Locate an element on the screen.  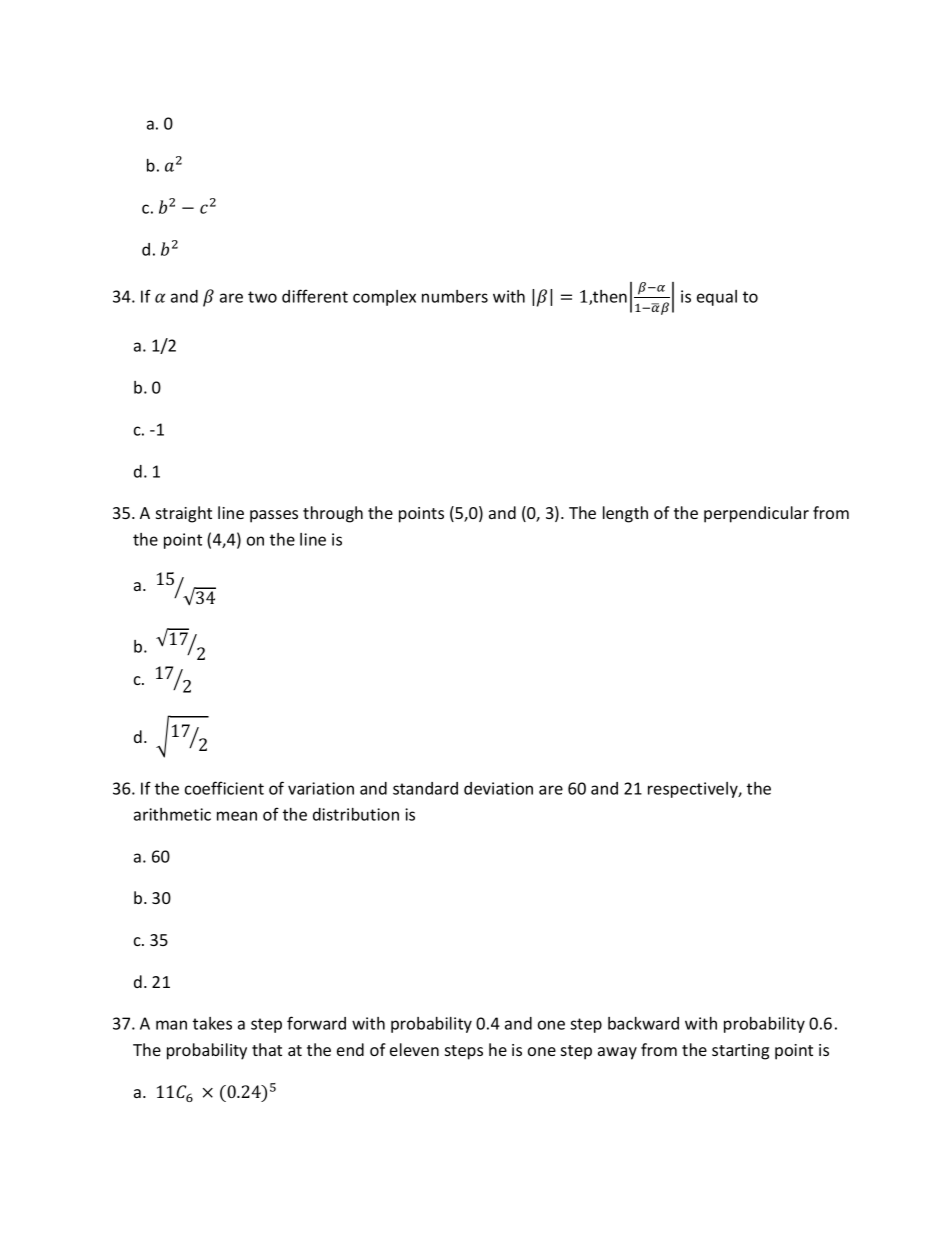
takes is located at coordinates (212, 1023).
